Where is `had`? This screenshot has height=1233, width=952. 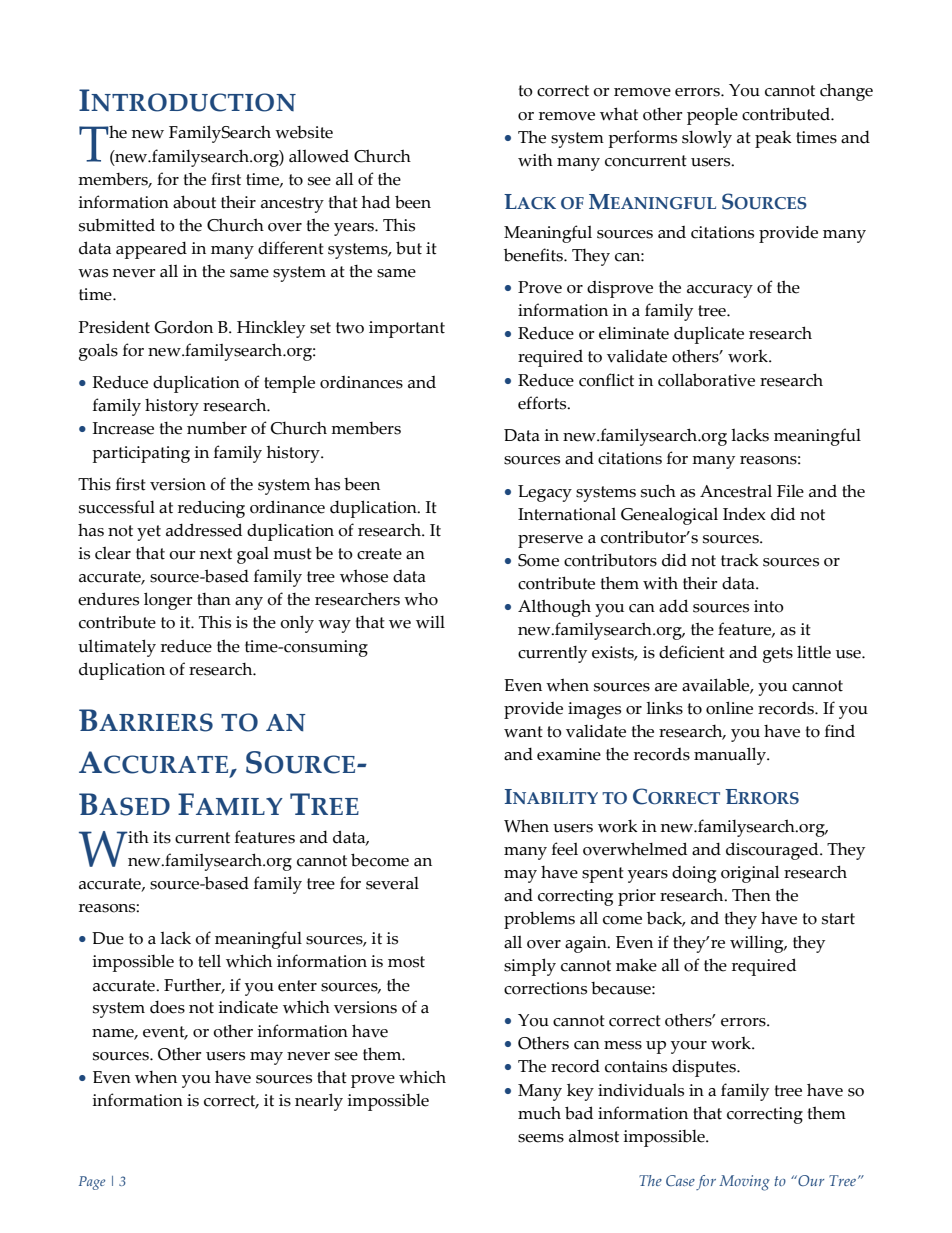
had is located at coordinates (376, 202).
